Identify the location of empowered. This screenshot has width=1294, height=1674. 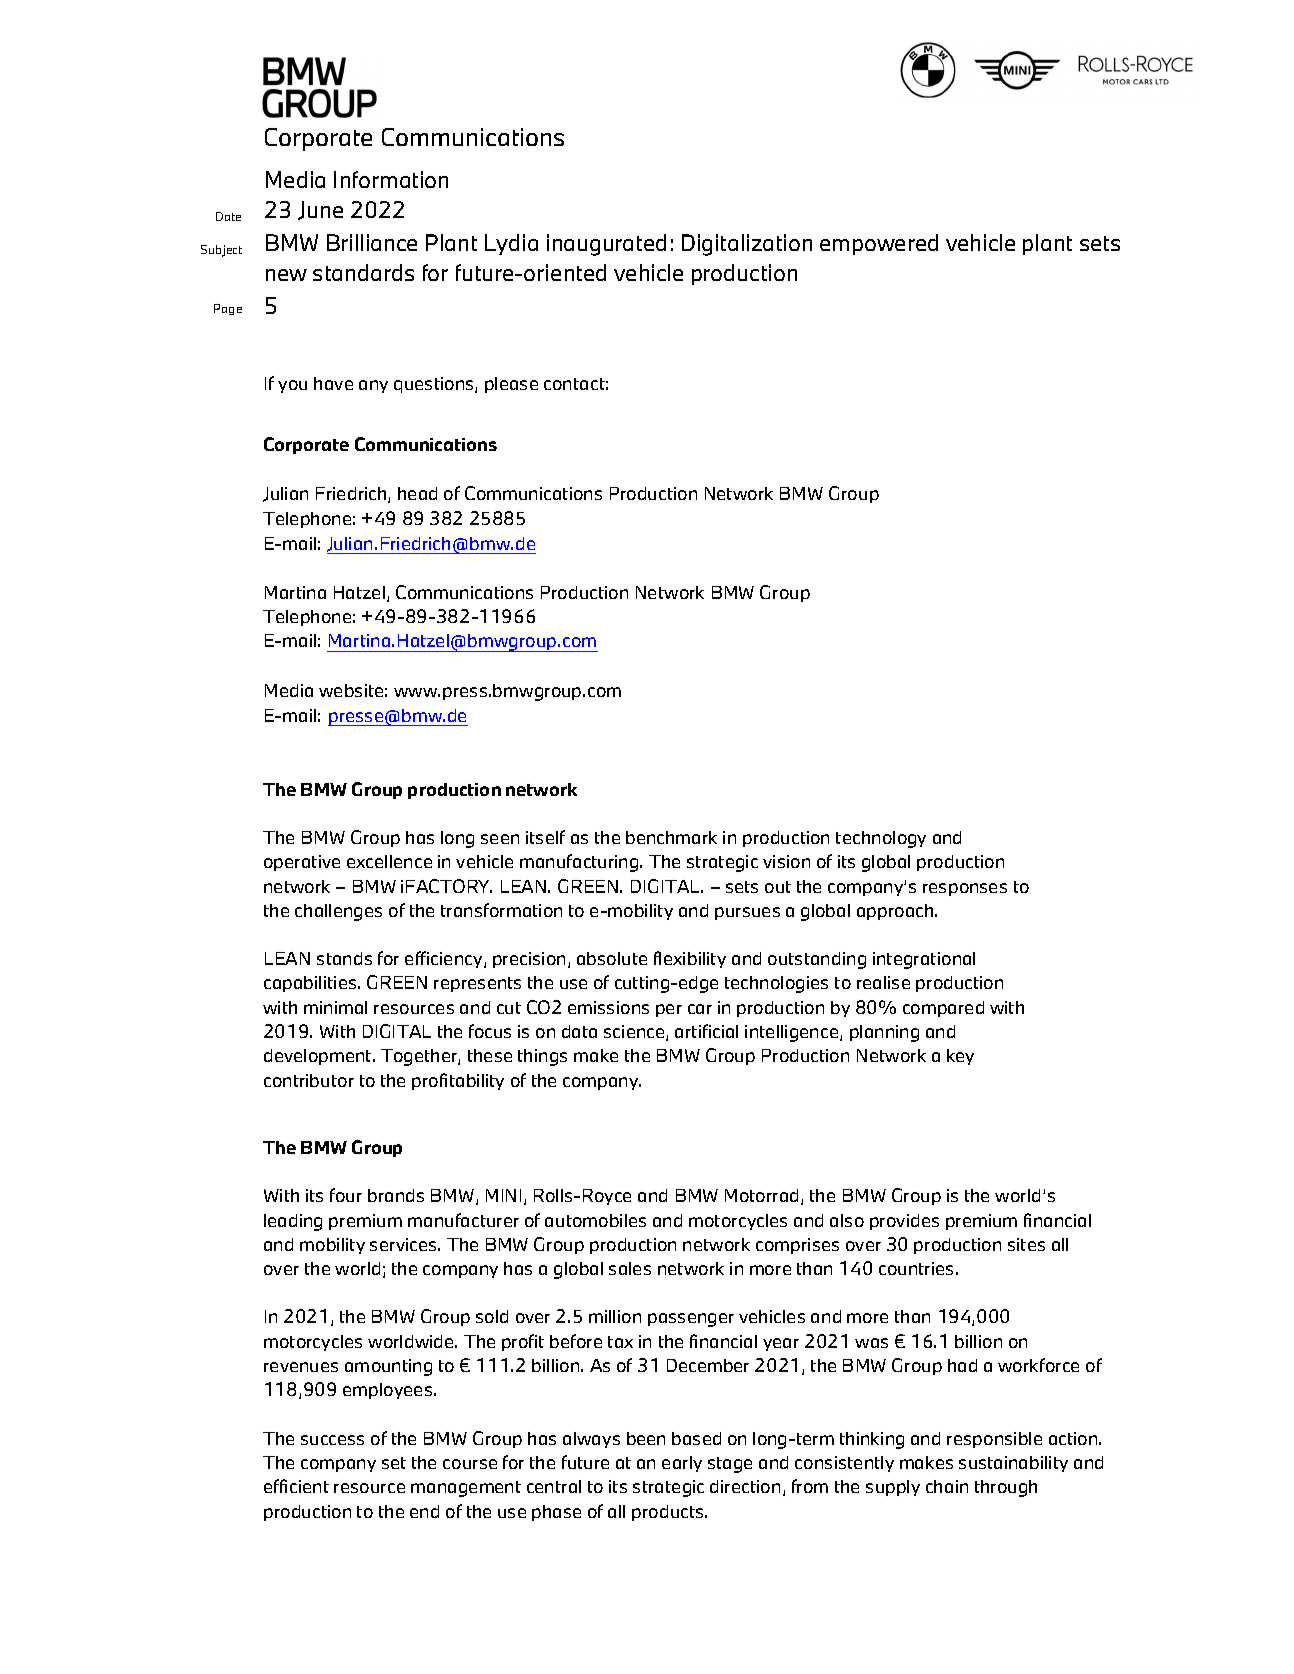
(879, 244).
